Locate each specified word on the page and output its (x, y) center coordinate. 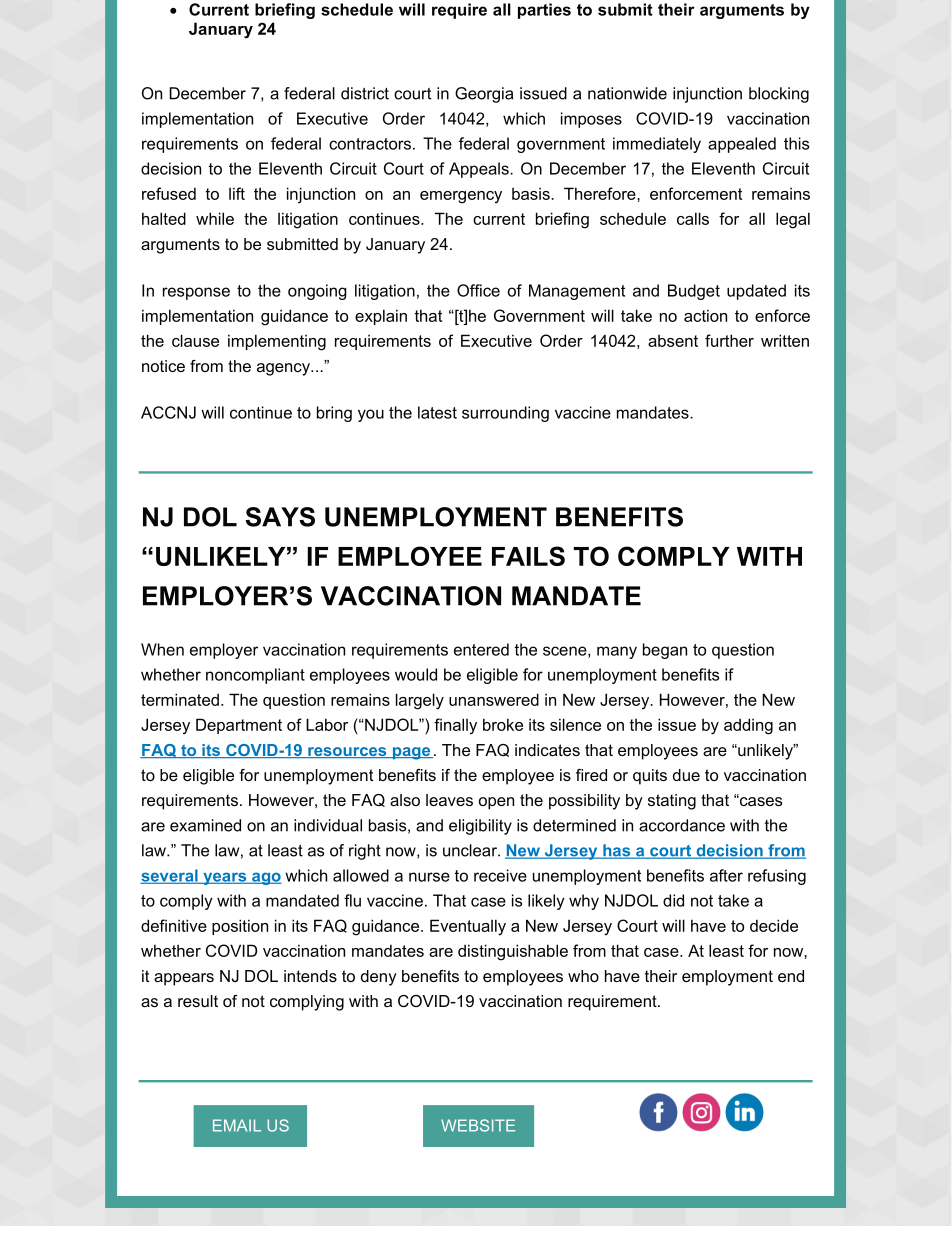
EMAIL (237, 1125)
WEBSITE (478, 1125)
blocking (779, 95)
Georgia (484, 95)
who (583, 976)
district (365, 93)
